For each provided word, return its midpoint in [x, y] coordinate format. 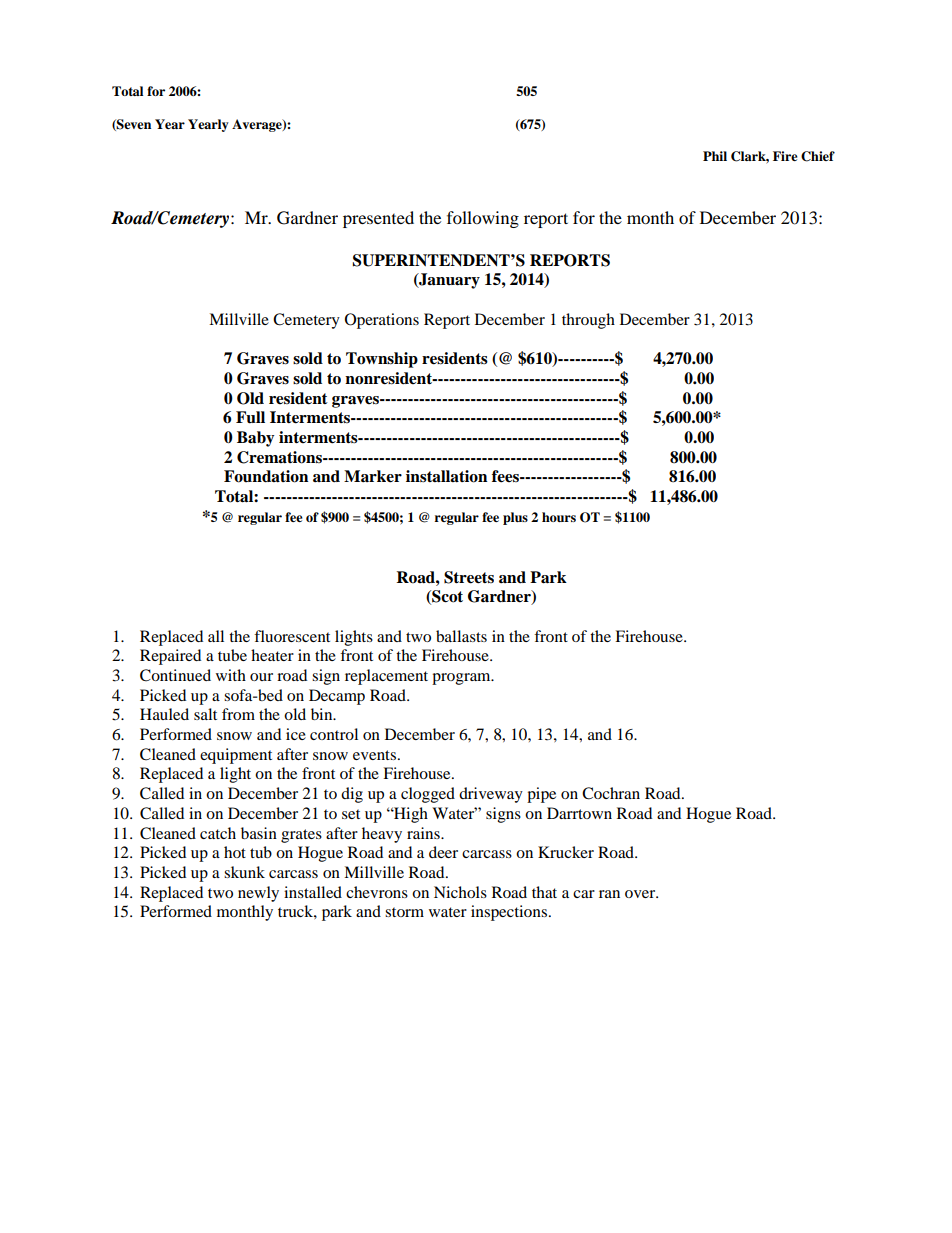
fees [506, 476]
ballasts [461, 636]
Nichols [460, 892]
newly [258, 894]
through [588, 321]
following [483, 219]
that [544, 892]
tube [232, 655]
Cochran [611, 793]
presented [378, 219]
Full [250, 417]
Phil [715, 156]
